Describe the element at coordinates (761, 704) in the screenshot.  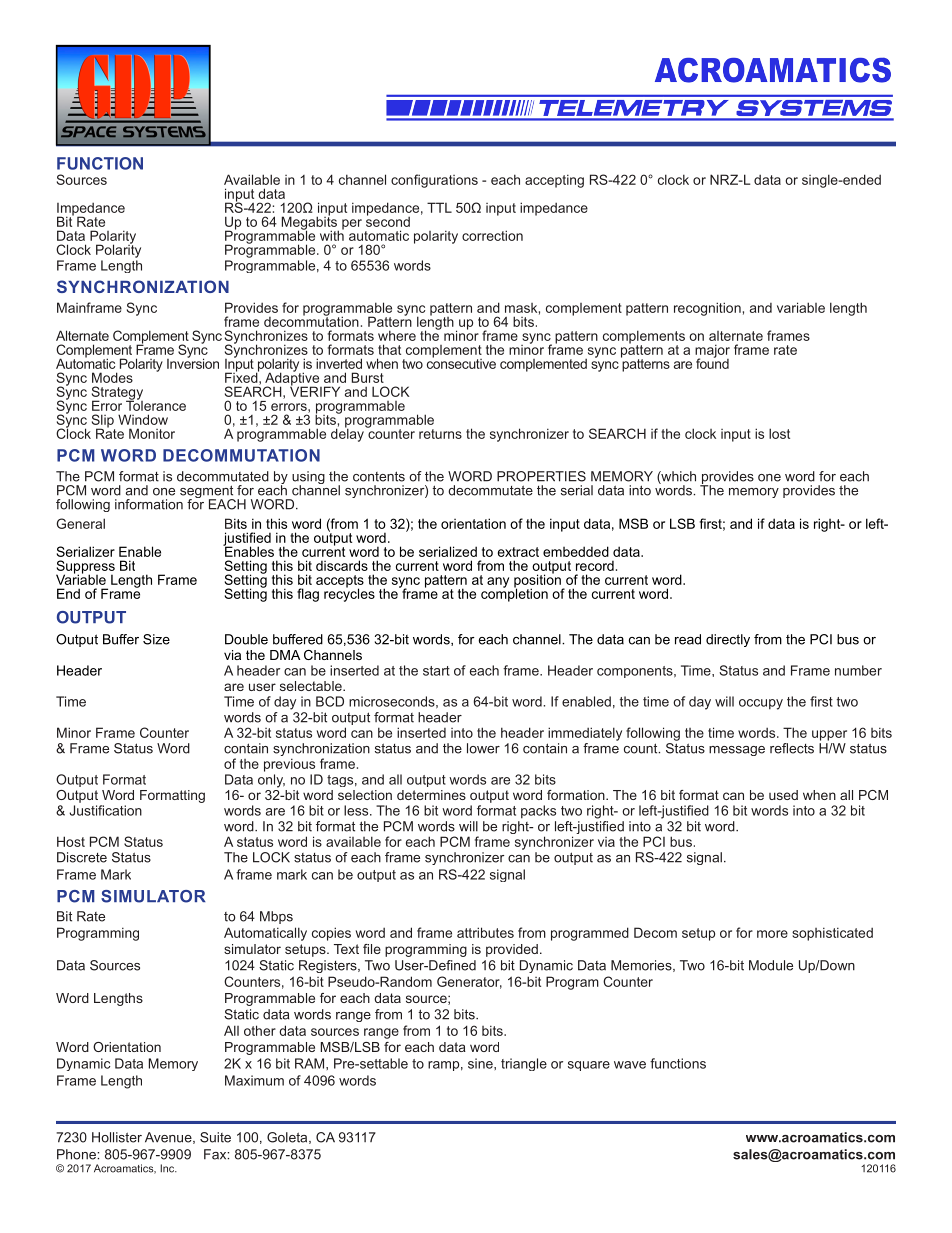
I see `occupy` at that location.
